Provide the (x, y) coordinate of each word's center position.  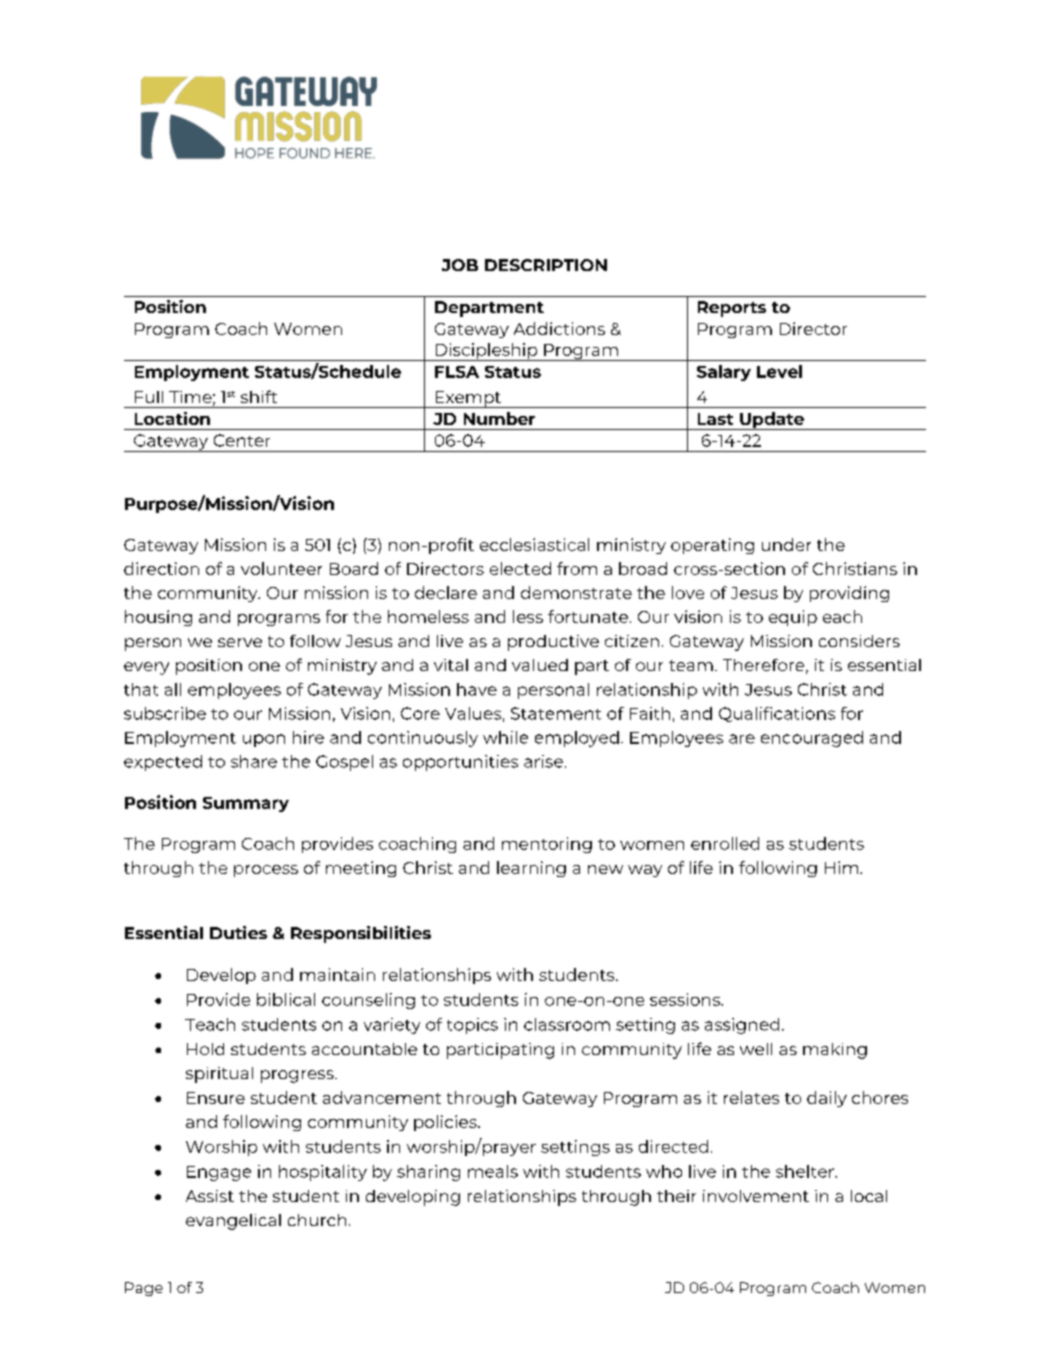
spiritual (219, 1075)
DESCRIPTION (546, 265)
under (786, 544)
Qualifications (777, 714)
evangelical (233, 1222)
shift (259, 396)
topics (472, 1026)
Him (841, 867)
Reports (732, 309)
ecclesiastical (534, 544)
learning (531, 869)
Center (242, 440)
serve (240, 642)
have (477, 689)
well (756, 1049)
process (266, 871)
